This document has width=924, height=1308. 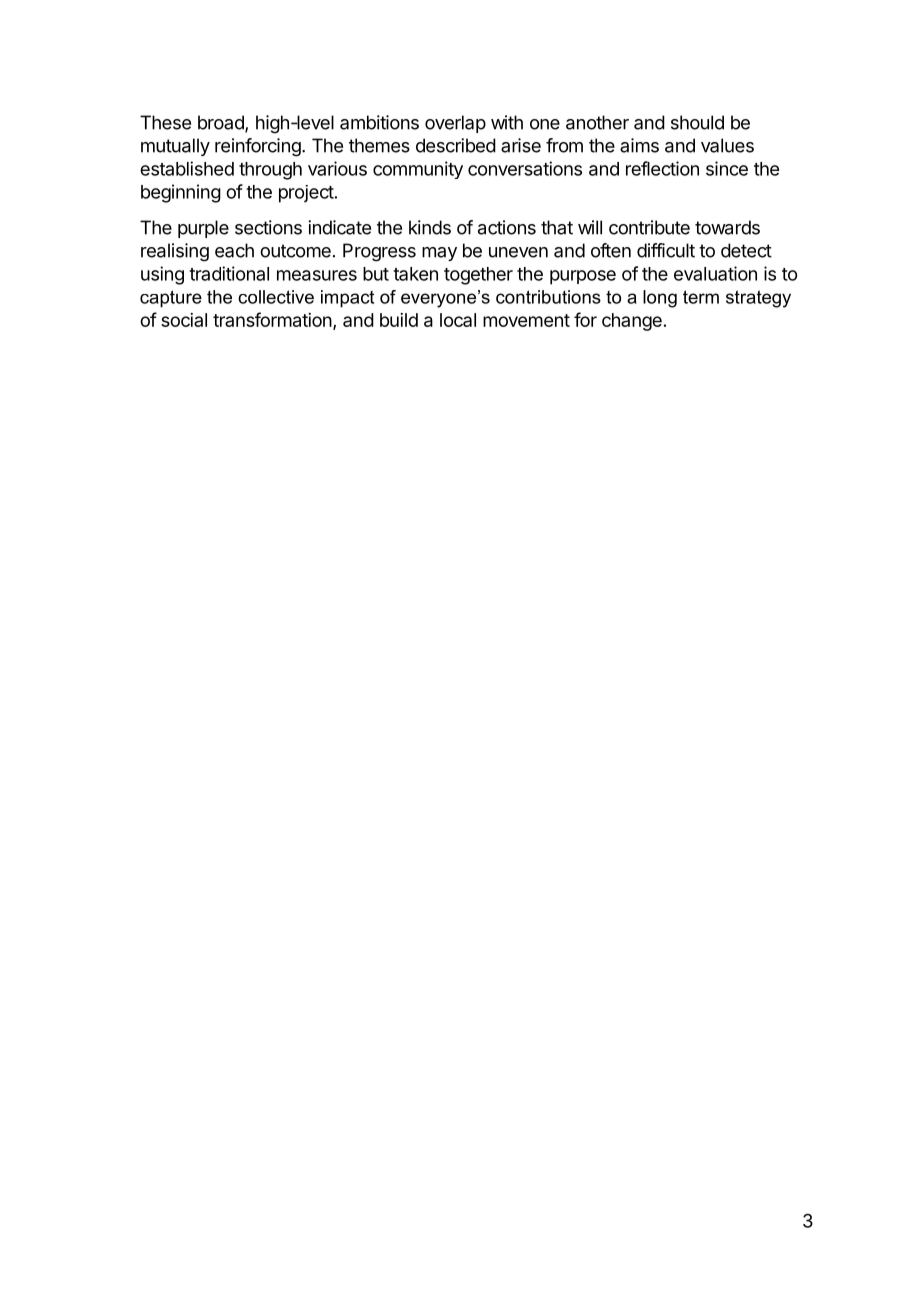 What do you see at coordinates (458, 320) in the document?
I see `local` at bounding box center [458, 320].
